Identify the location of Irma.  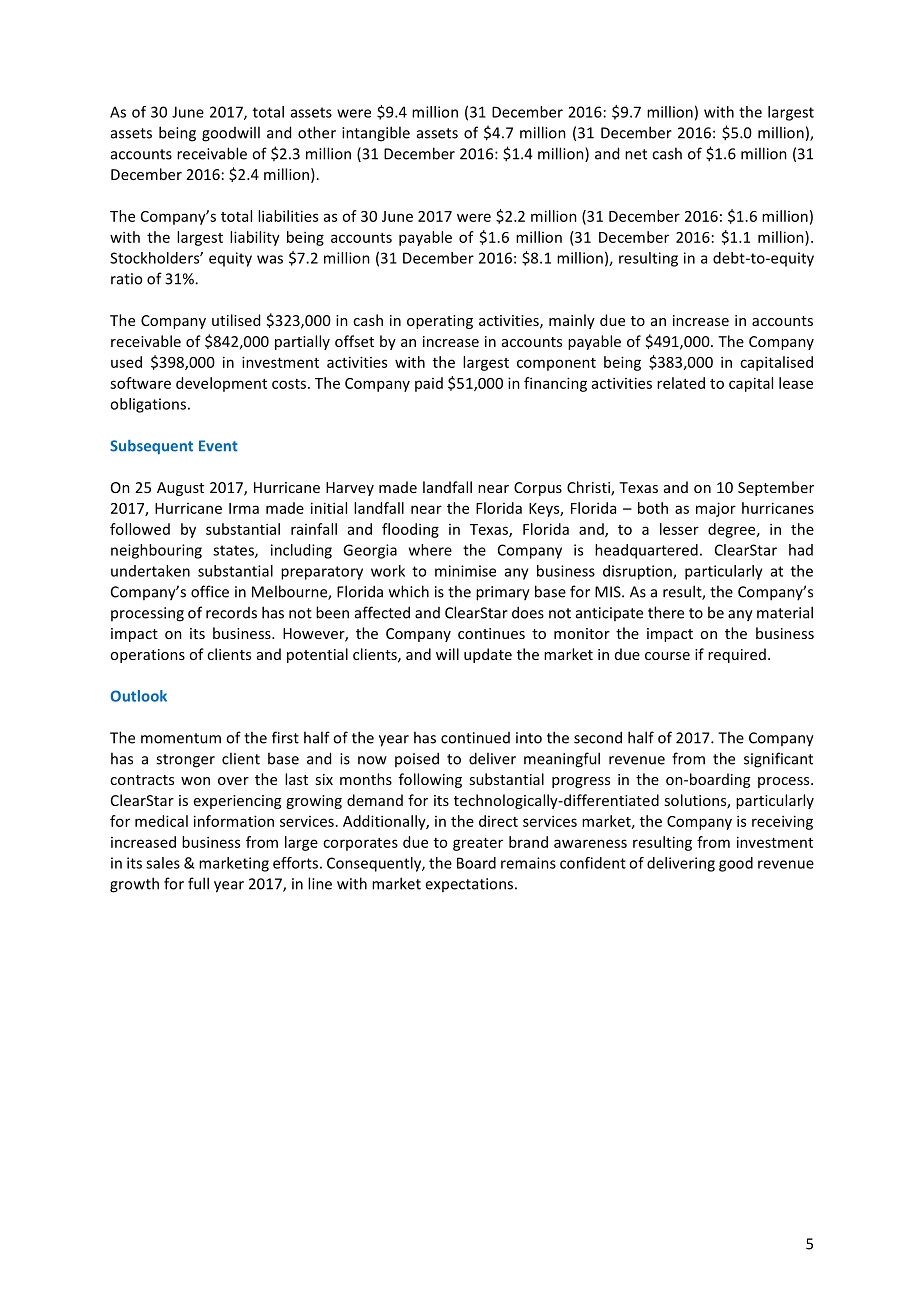
(244, 508).
